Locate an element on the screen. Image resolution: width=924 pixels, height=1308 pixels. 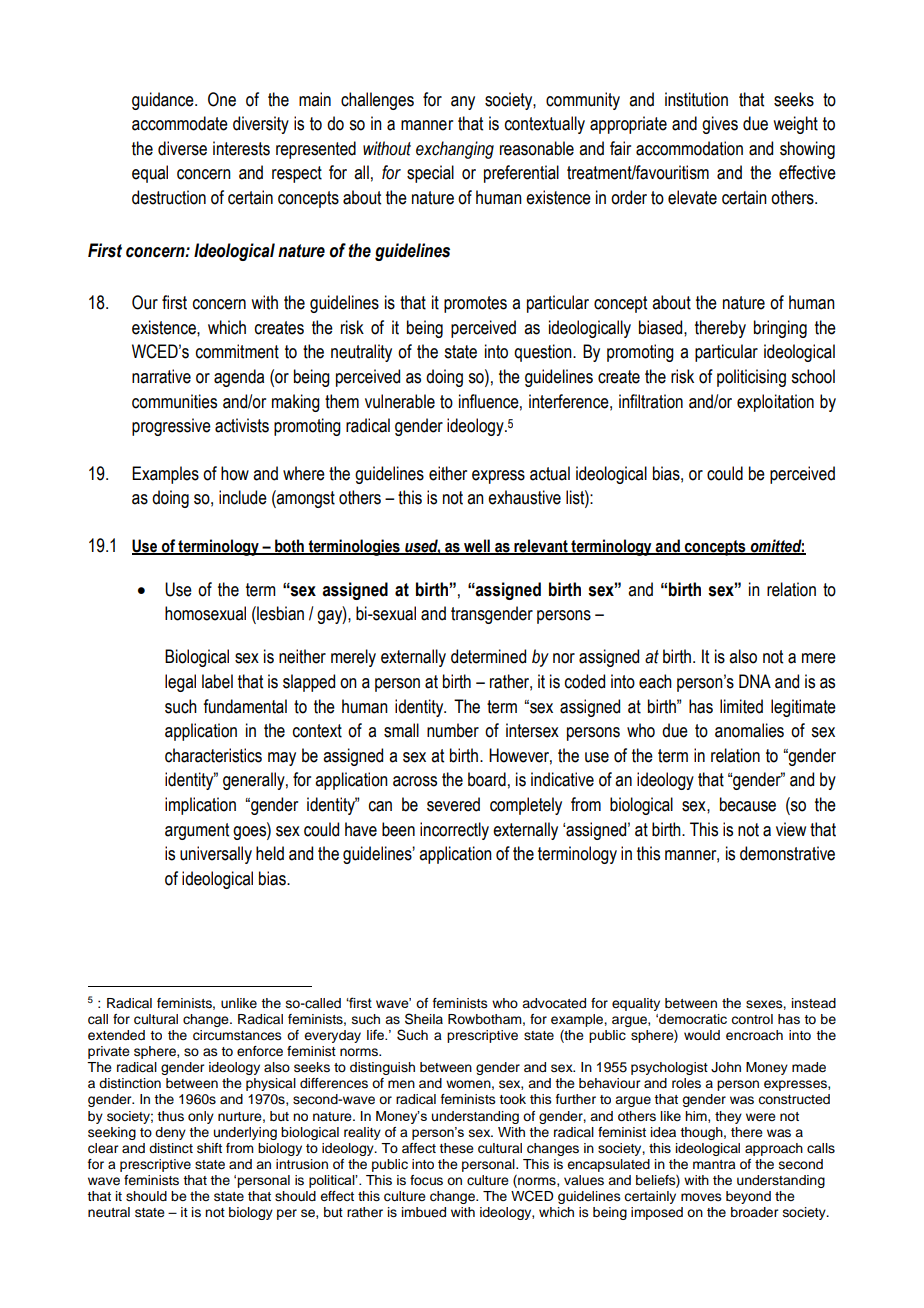
accommodate is located at coordinates (180, 123).
